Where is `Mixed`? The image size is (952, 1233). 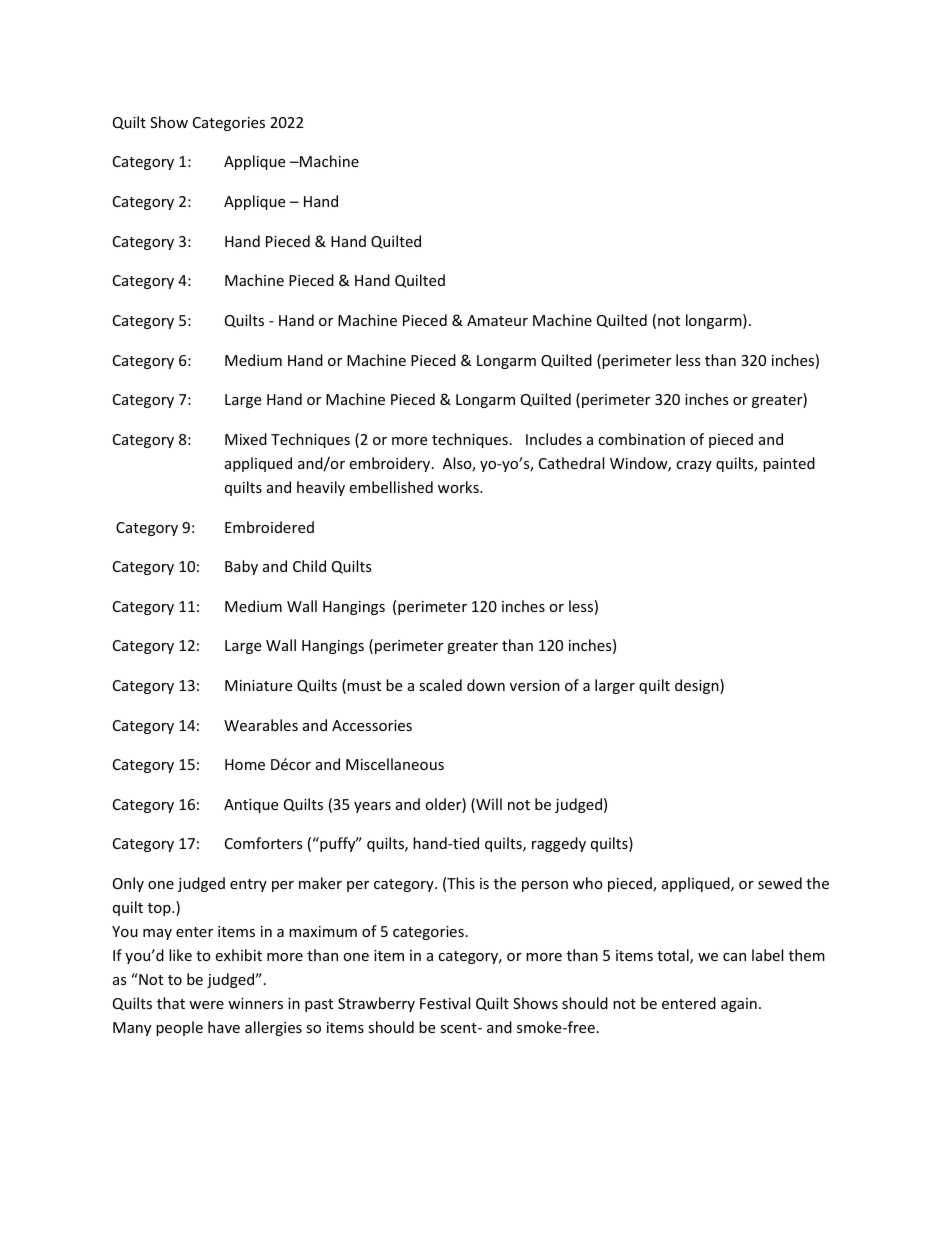
Mixed is located at coordinates (246, 439).
